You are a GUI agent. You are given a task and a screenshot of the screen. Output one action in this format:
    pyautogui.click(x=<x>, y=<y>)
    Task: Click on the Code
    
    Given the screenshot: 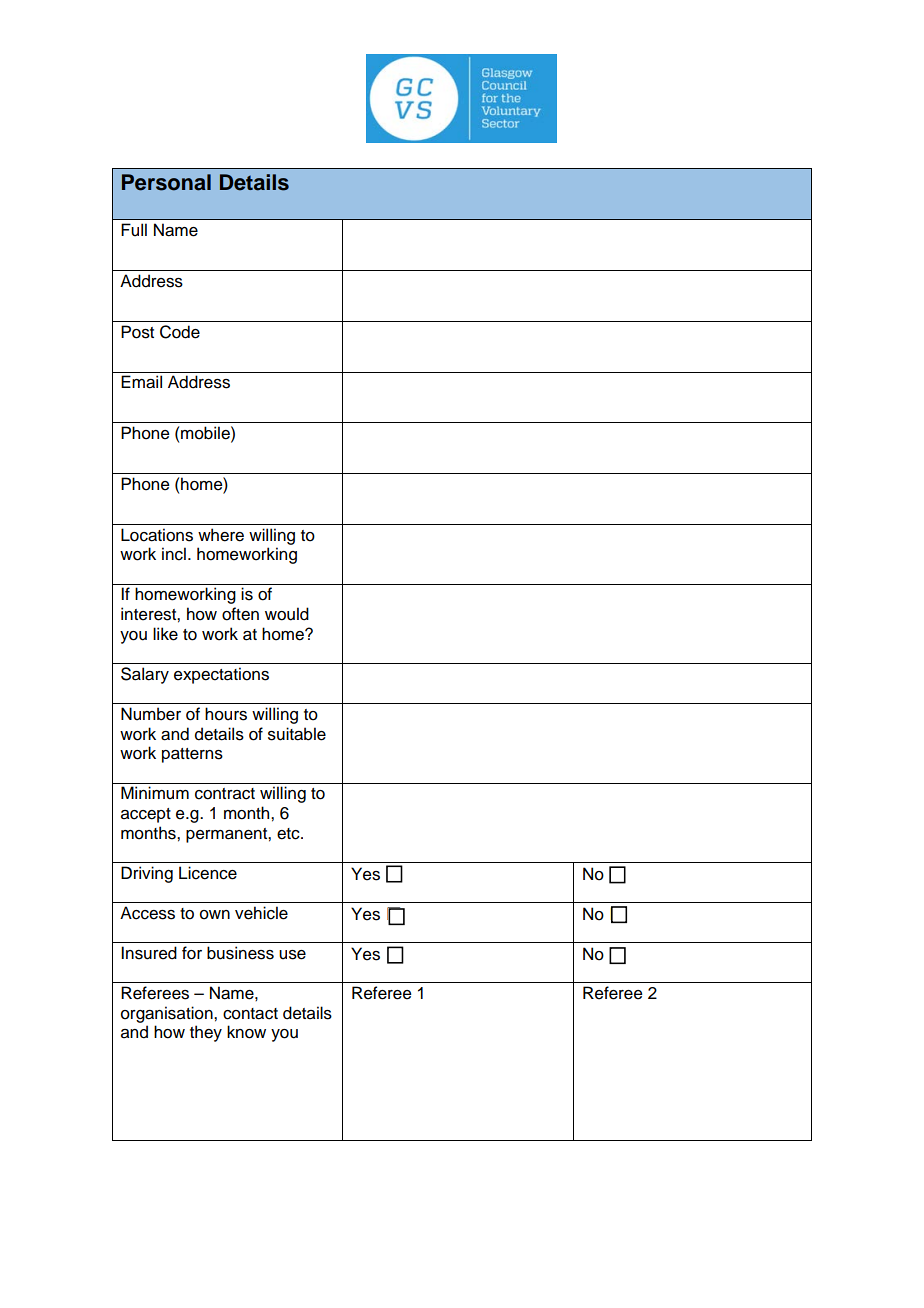 What is the action you would take?
    pyautogui.click(x=180, y=332)
